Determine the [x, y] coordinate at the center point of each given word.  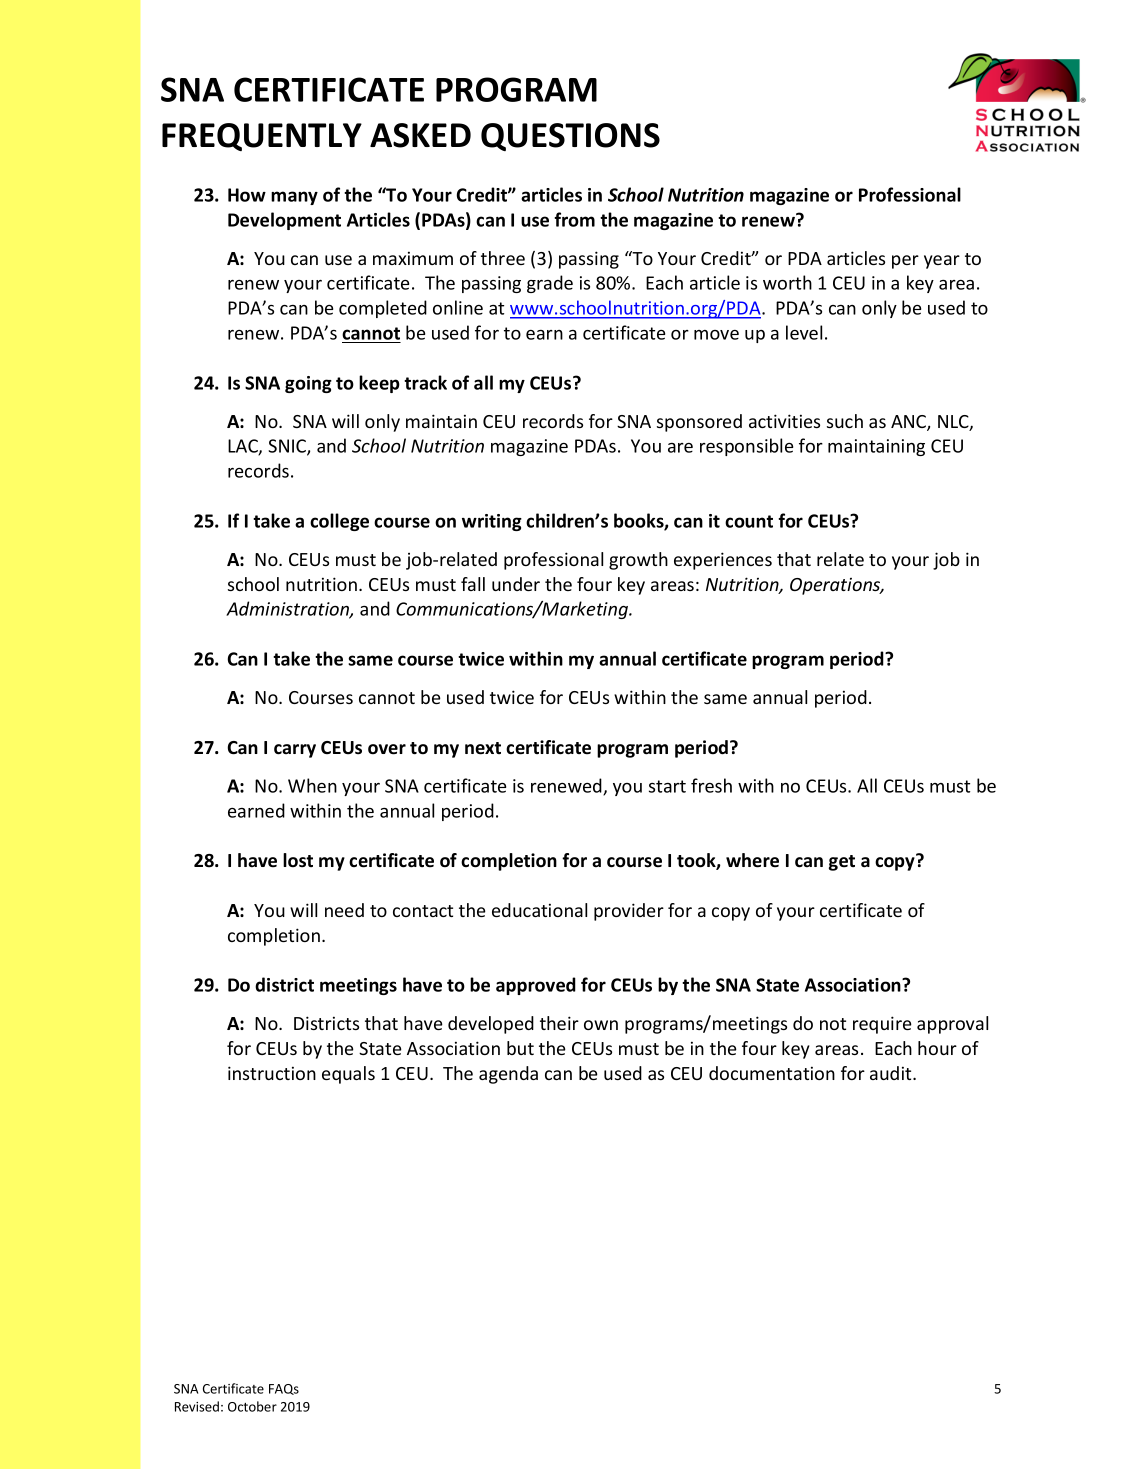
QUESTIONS [570, 137]
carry [295, 751]
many [294, 198]
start [667, 786]
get [842, 863]
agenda [508, 1075]
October [252, 1406]
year [942, 262]
